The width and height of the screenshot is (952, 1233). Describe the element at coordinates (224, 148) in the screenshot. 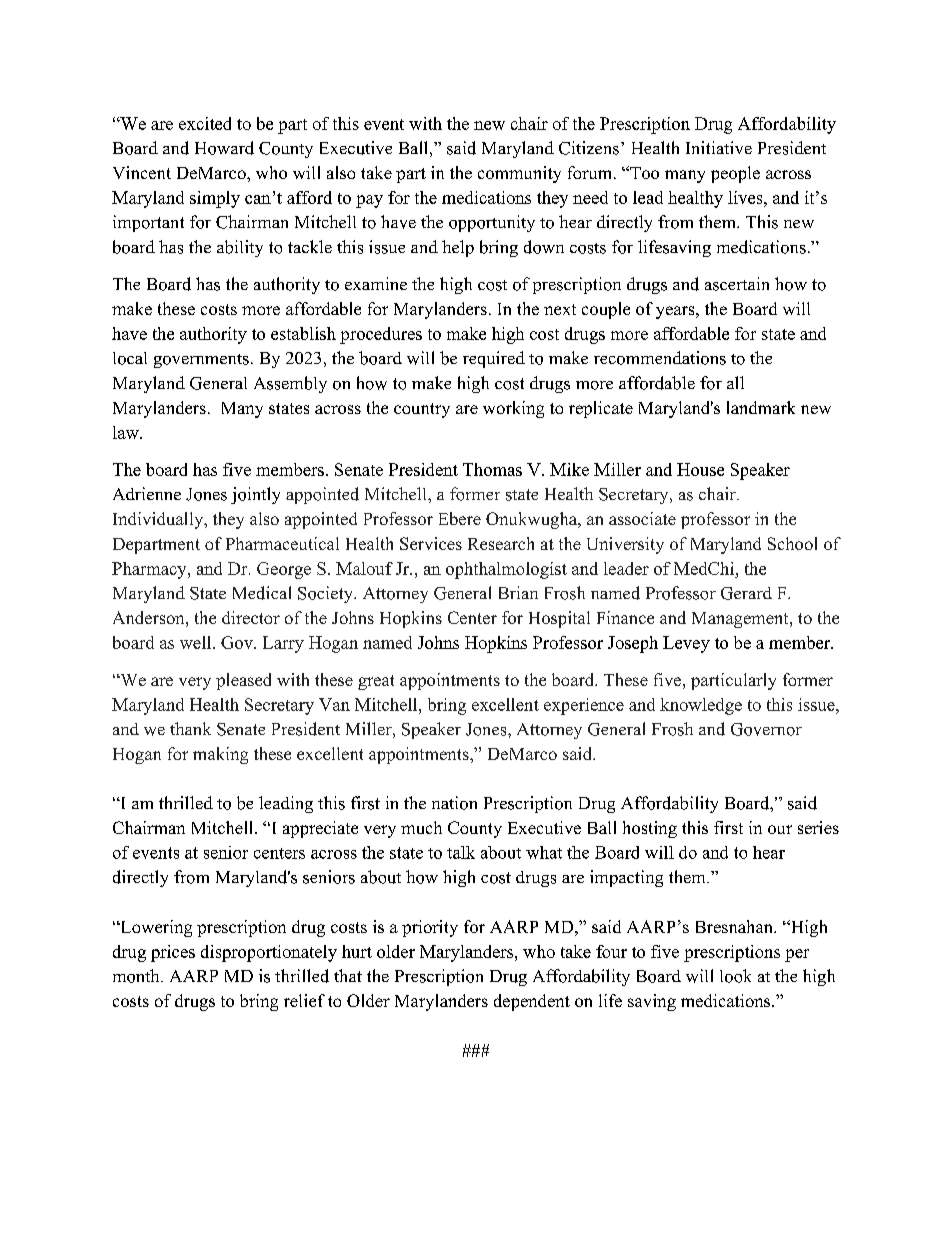

I see `Howard` at that location.
